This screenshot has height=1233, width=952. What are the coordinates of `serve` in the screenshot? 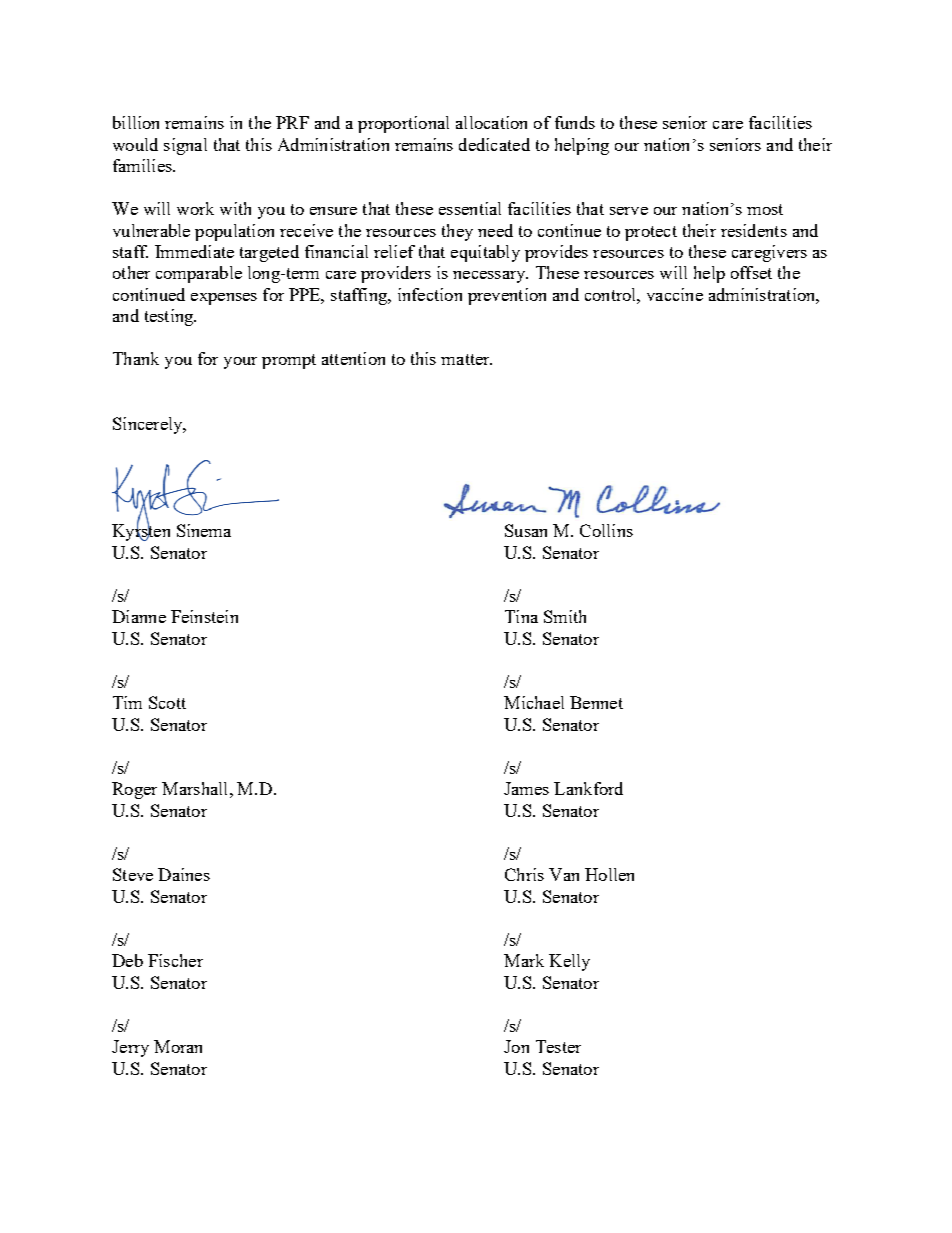 It's located at (629, 211).
